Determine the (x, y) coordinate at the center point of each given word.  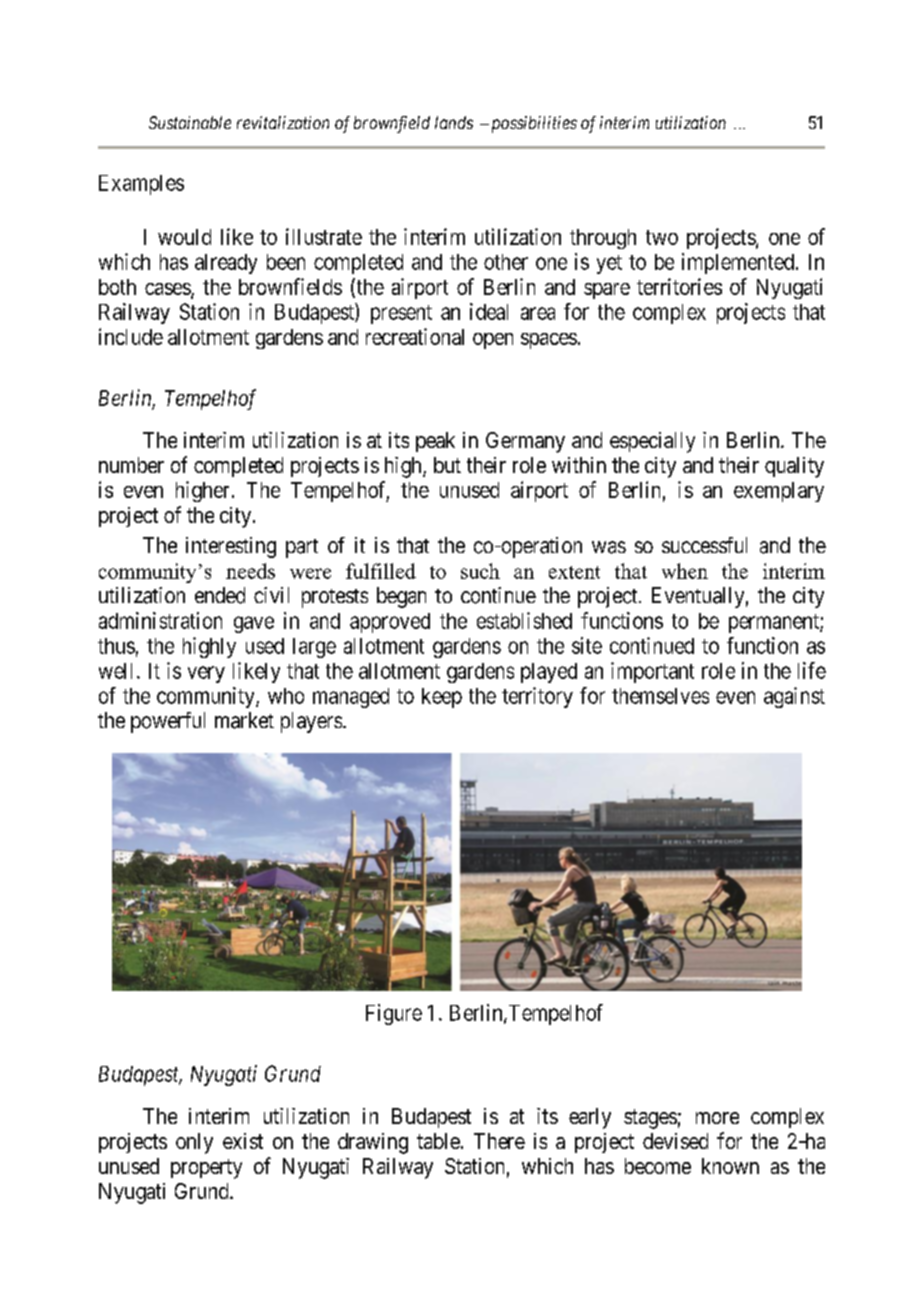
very (206, 674)
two (662, 237)
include (131, 336)
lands (454, 122)
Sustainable (190, 122)
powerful (168, 722)
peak (435, 442)
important (652, 672)
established (524, 620)
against (794, 697)
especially (652, 442)
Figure (394, 1014)
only (194, 1143)
